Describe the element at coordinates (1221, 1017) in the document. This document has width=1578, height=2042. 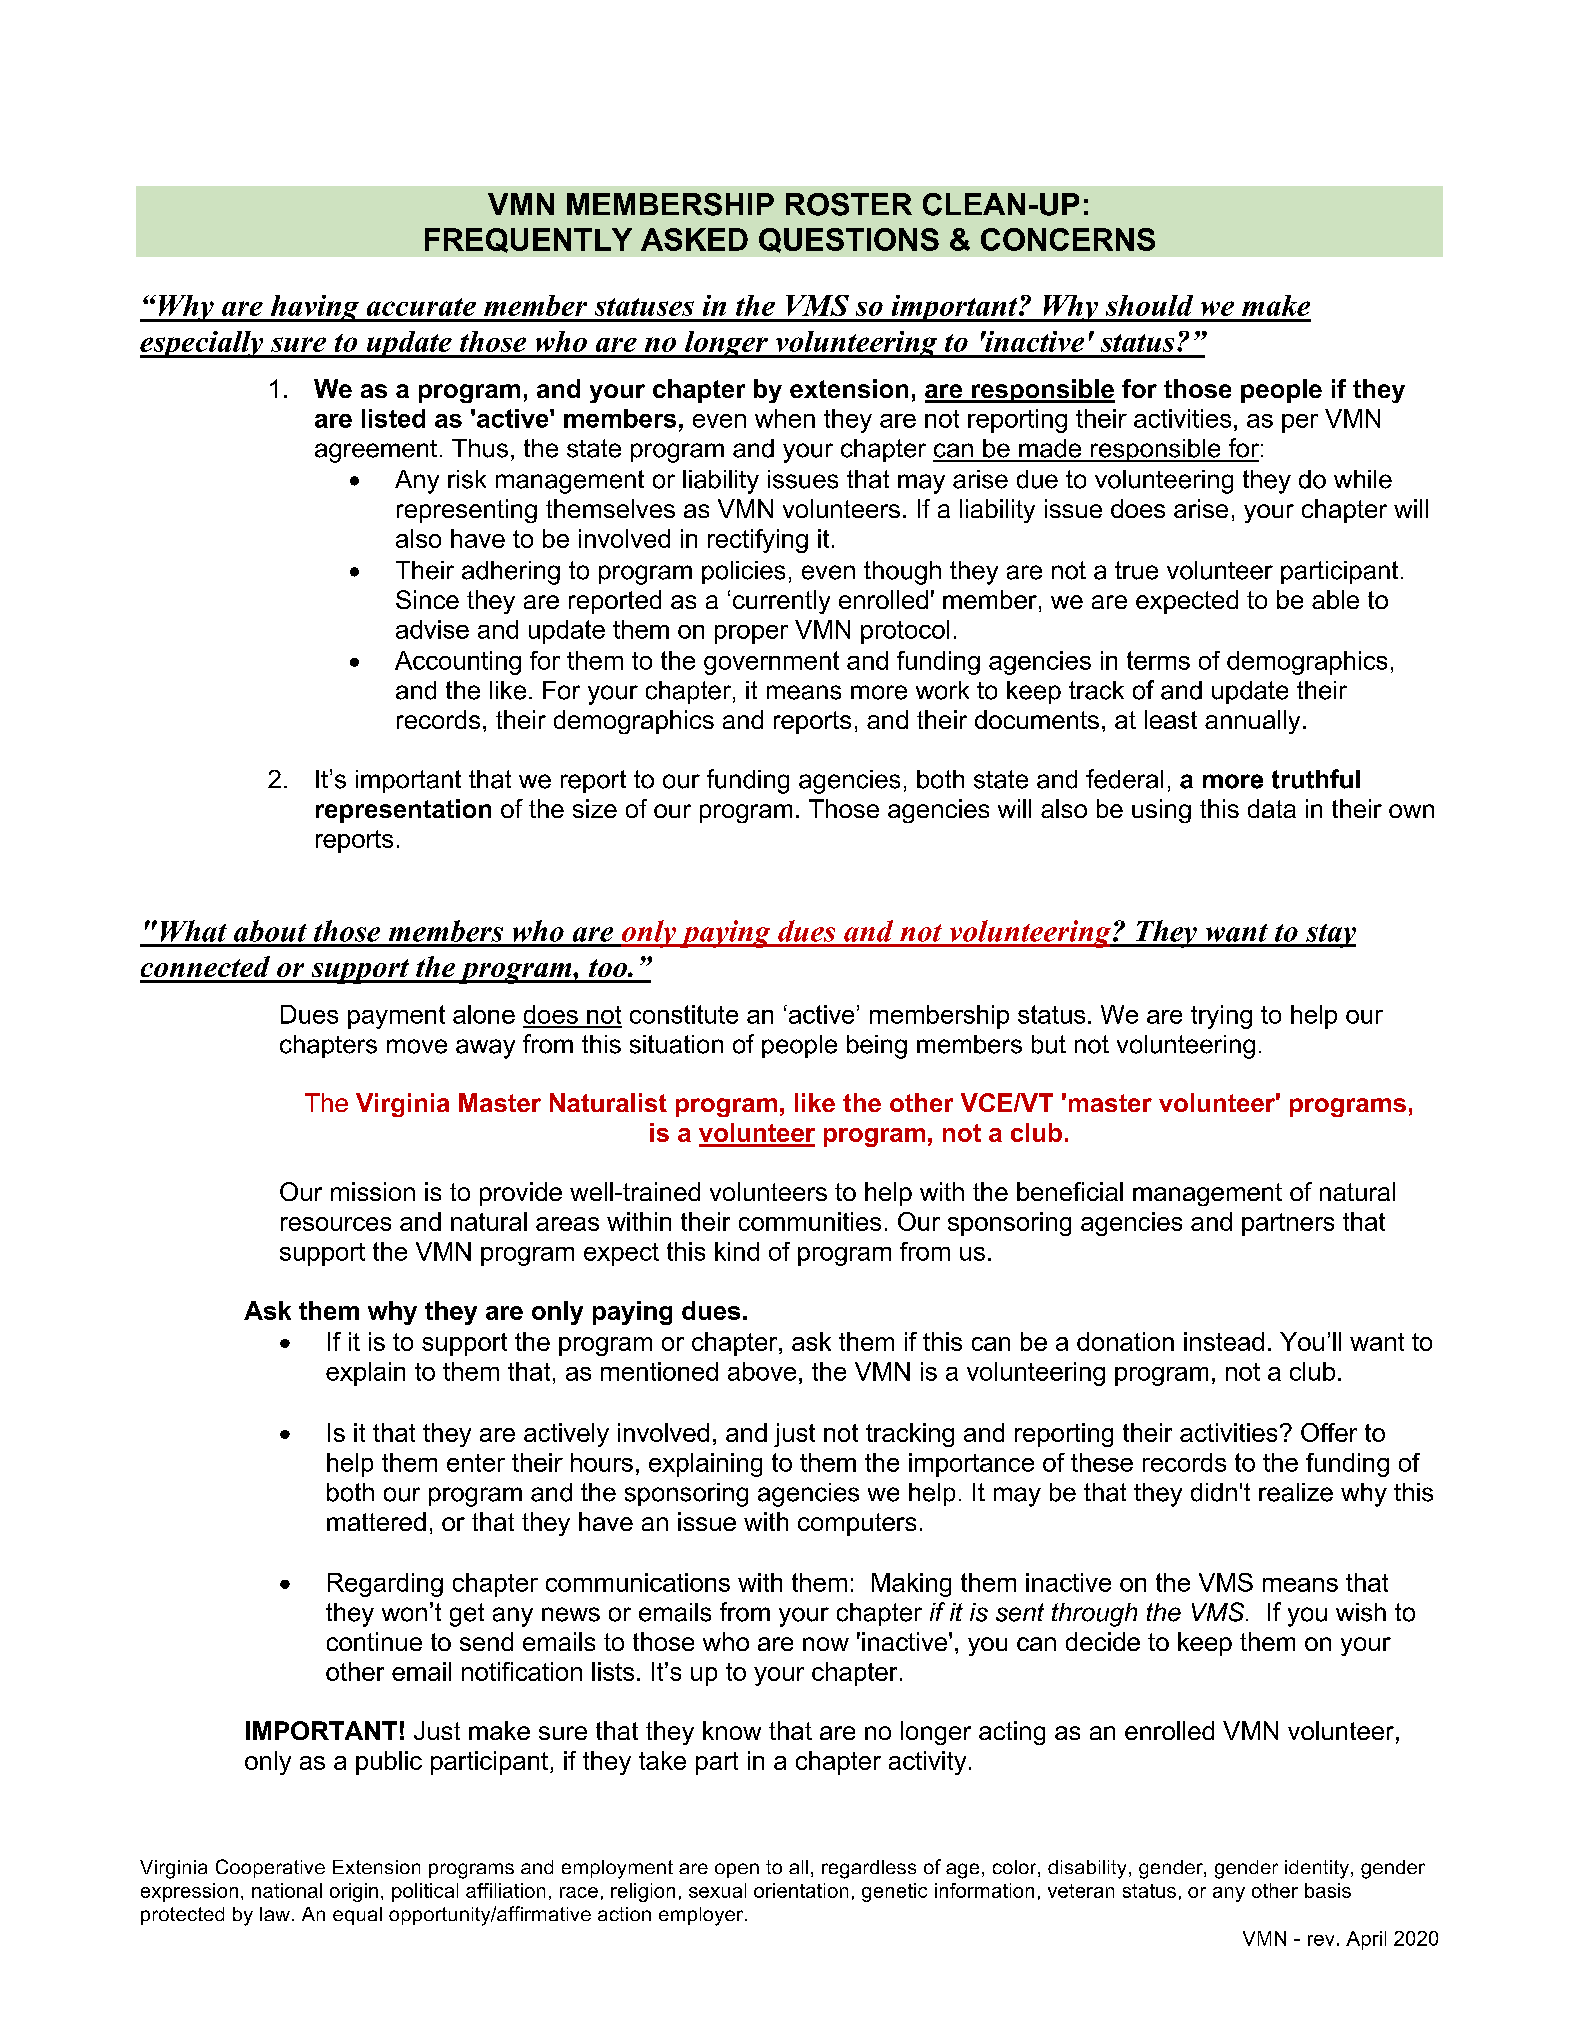
I see `trying` at that location.
